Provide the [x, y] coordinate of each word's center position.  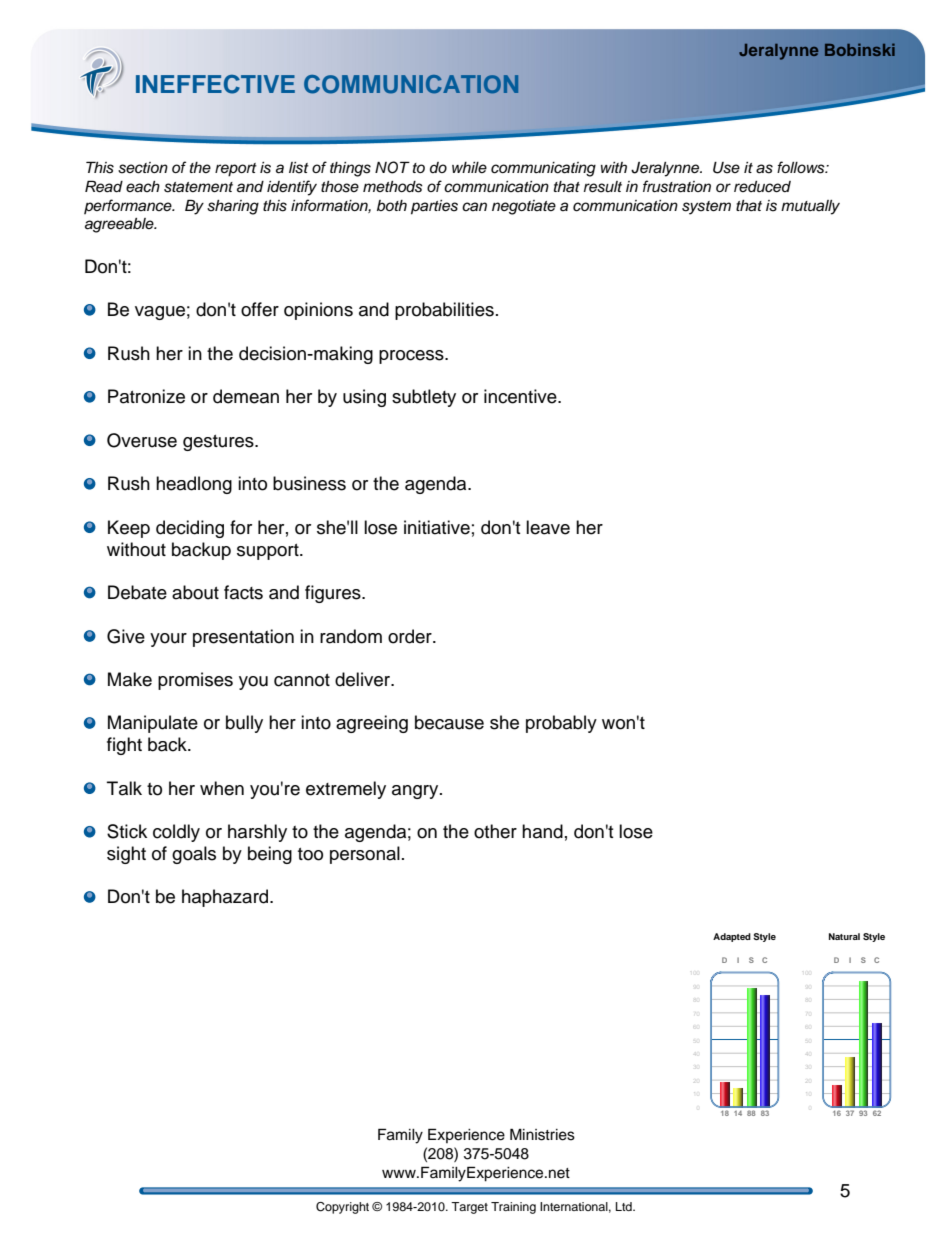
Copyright [342, 1208]
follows [802, 167]
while [469, 167]
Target [469, 1208]
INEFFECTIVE [215, 84]
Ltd [625, 1206]
